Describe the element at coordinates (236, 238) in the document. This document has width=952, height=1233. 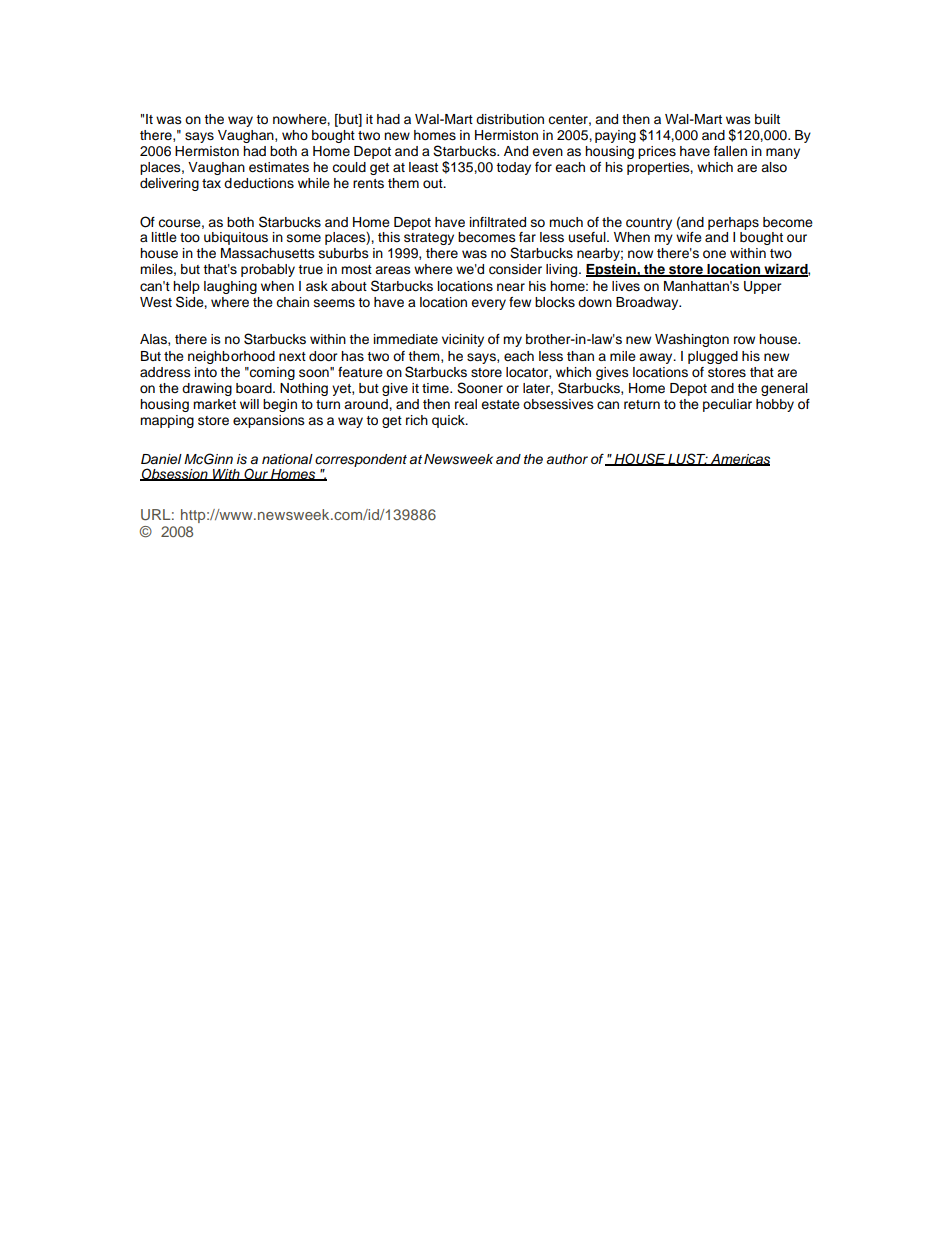
I see `ubiquitous` at that location.
